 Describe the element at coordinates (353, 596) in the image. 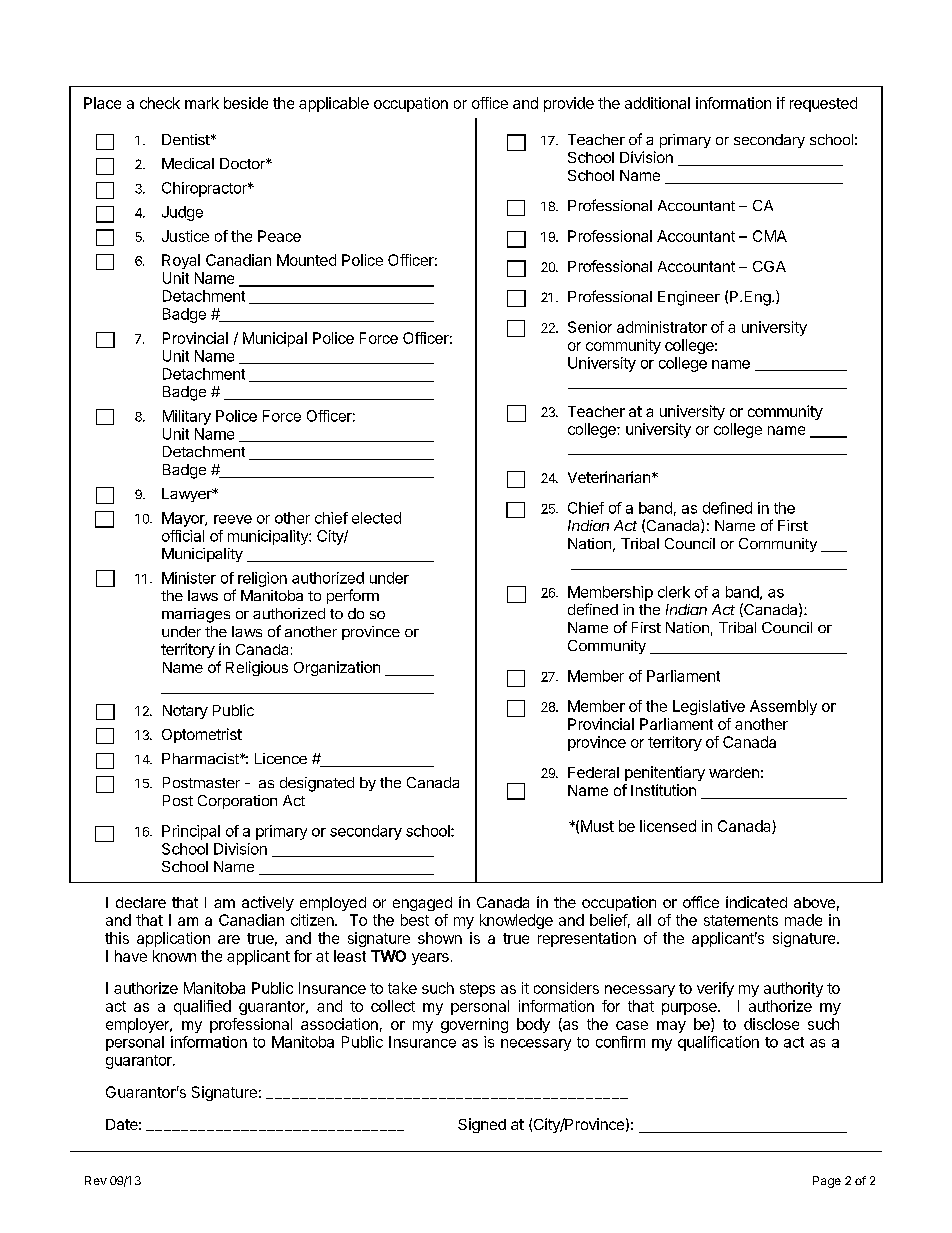

I see `perform` at that location.
